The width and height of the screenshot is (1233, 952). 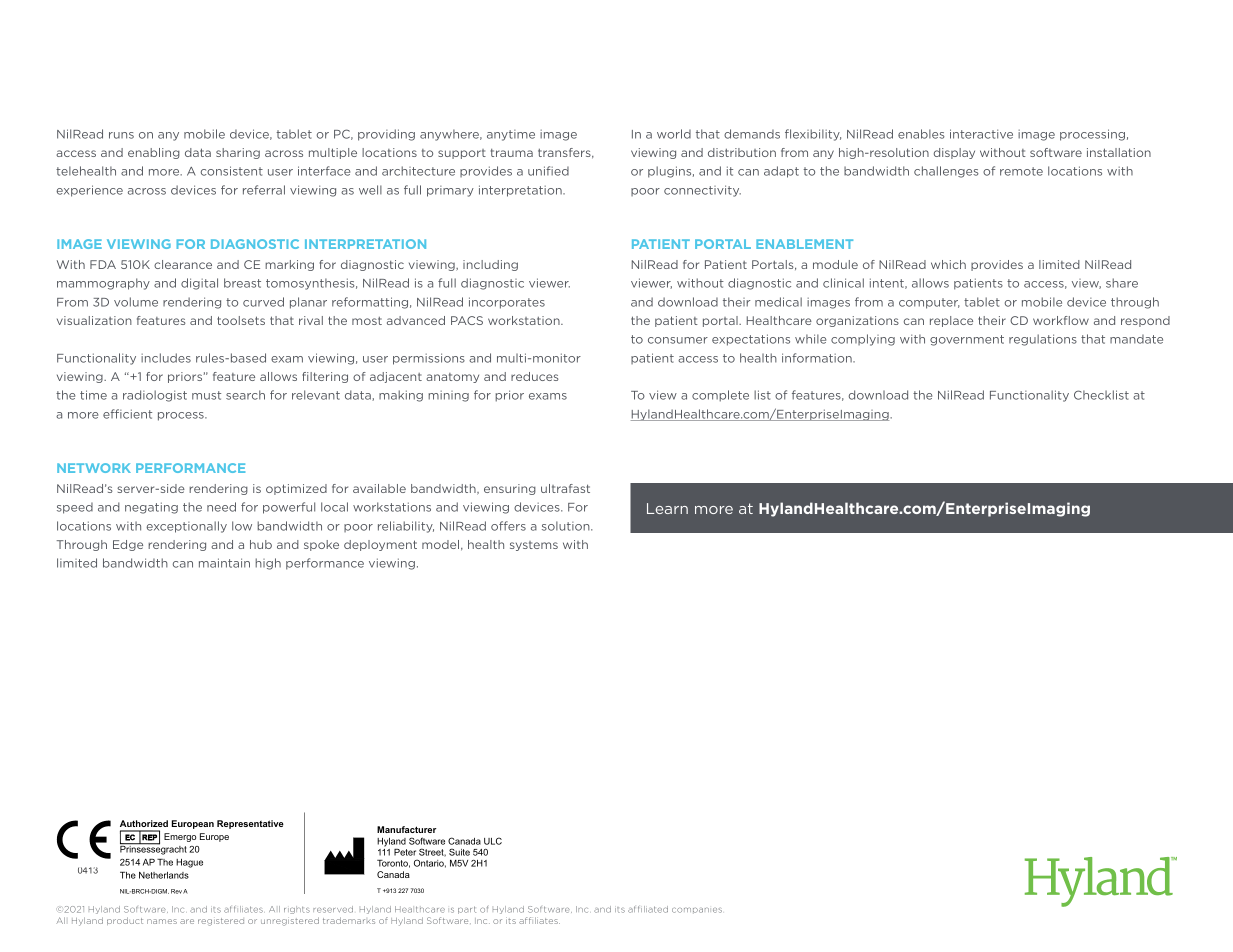 What do you see at coordinates (199, 284) in the screenshot?
I see `digital` at bounding box center [199, 284].
